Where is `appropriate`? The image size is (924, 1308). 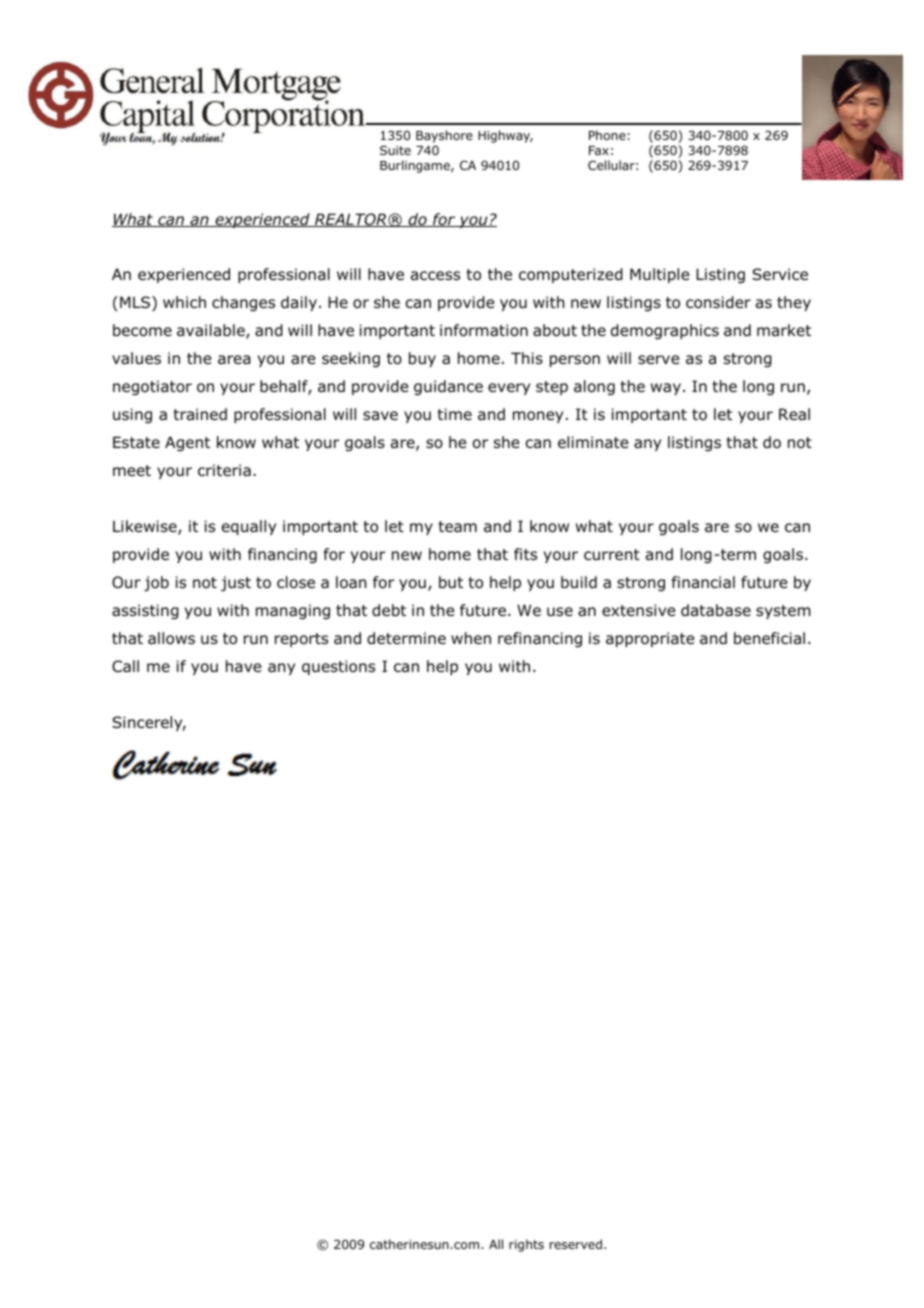
appropriate is located at coordinates (650, 639).
